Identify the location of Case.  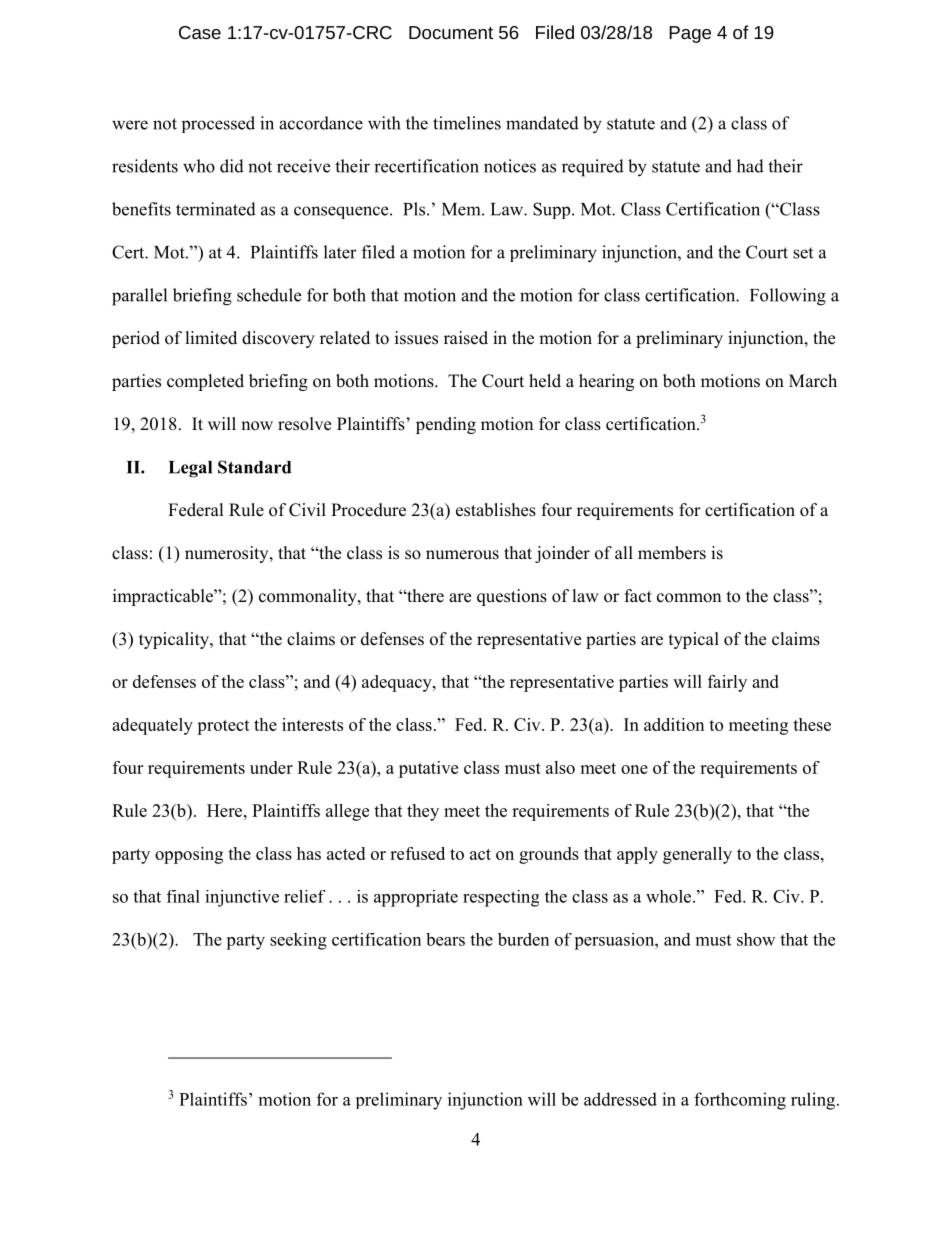
(200, 32).
